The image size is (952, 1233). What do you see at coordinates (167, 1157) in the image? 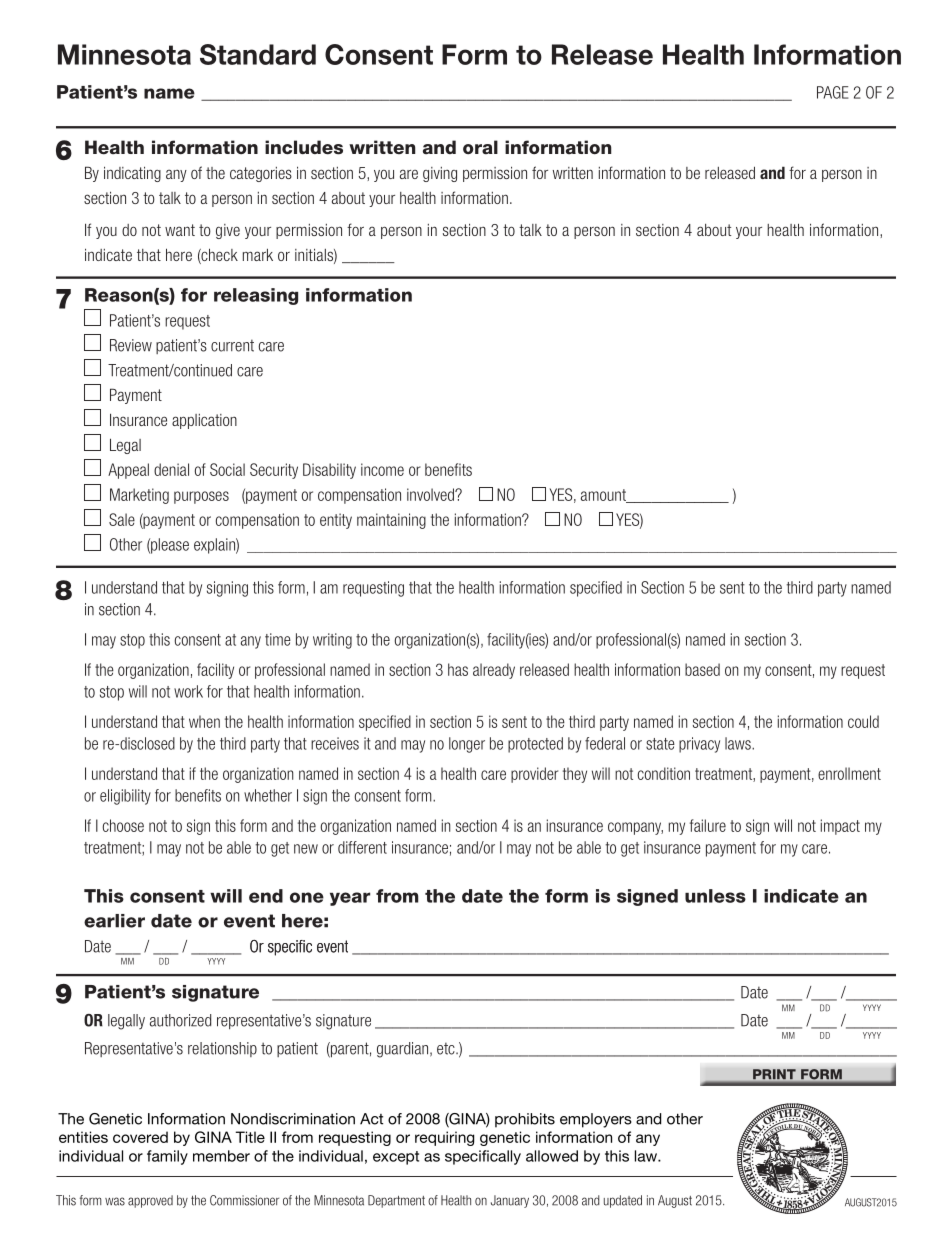
I see `family` at bounding box center [167, 1157].
